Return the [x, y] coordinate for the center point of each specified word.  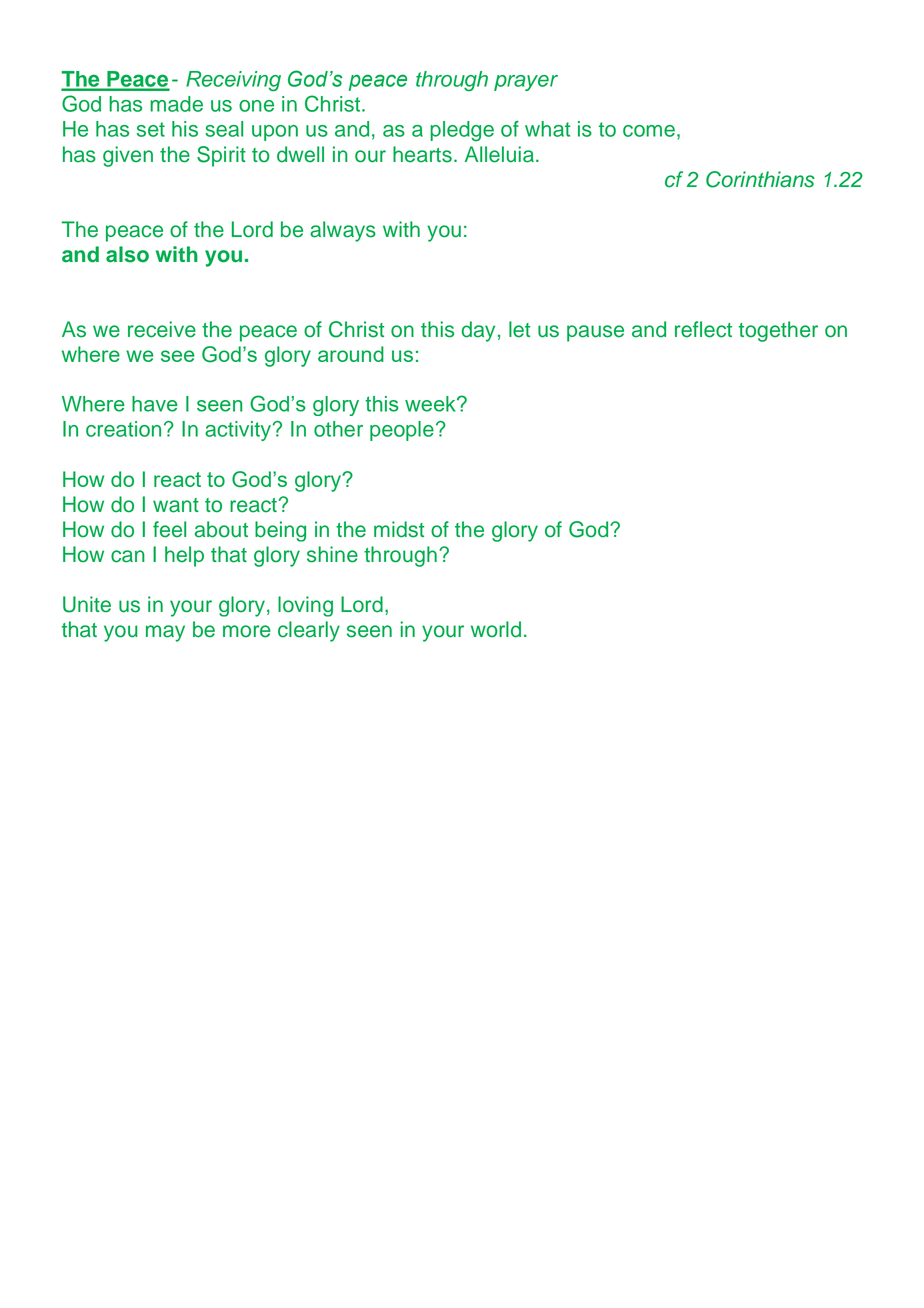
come [649, 131]
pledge [462, 131]
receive [162, 329]
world [496, 629]
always [343, 231]
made [176, 104]
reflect [703, 329]
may [165, 633]
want [176, 505]
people [402, 431]
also [127, 254]
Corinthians [760, 179]
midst [399, 529]
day [478, 331]
